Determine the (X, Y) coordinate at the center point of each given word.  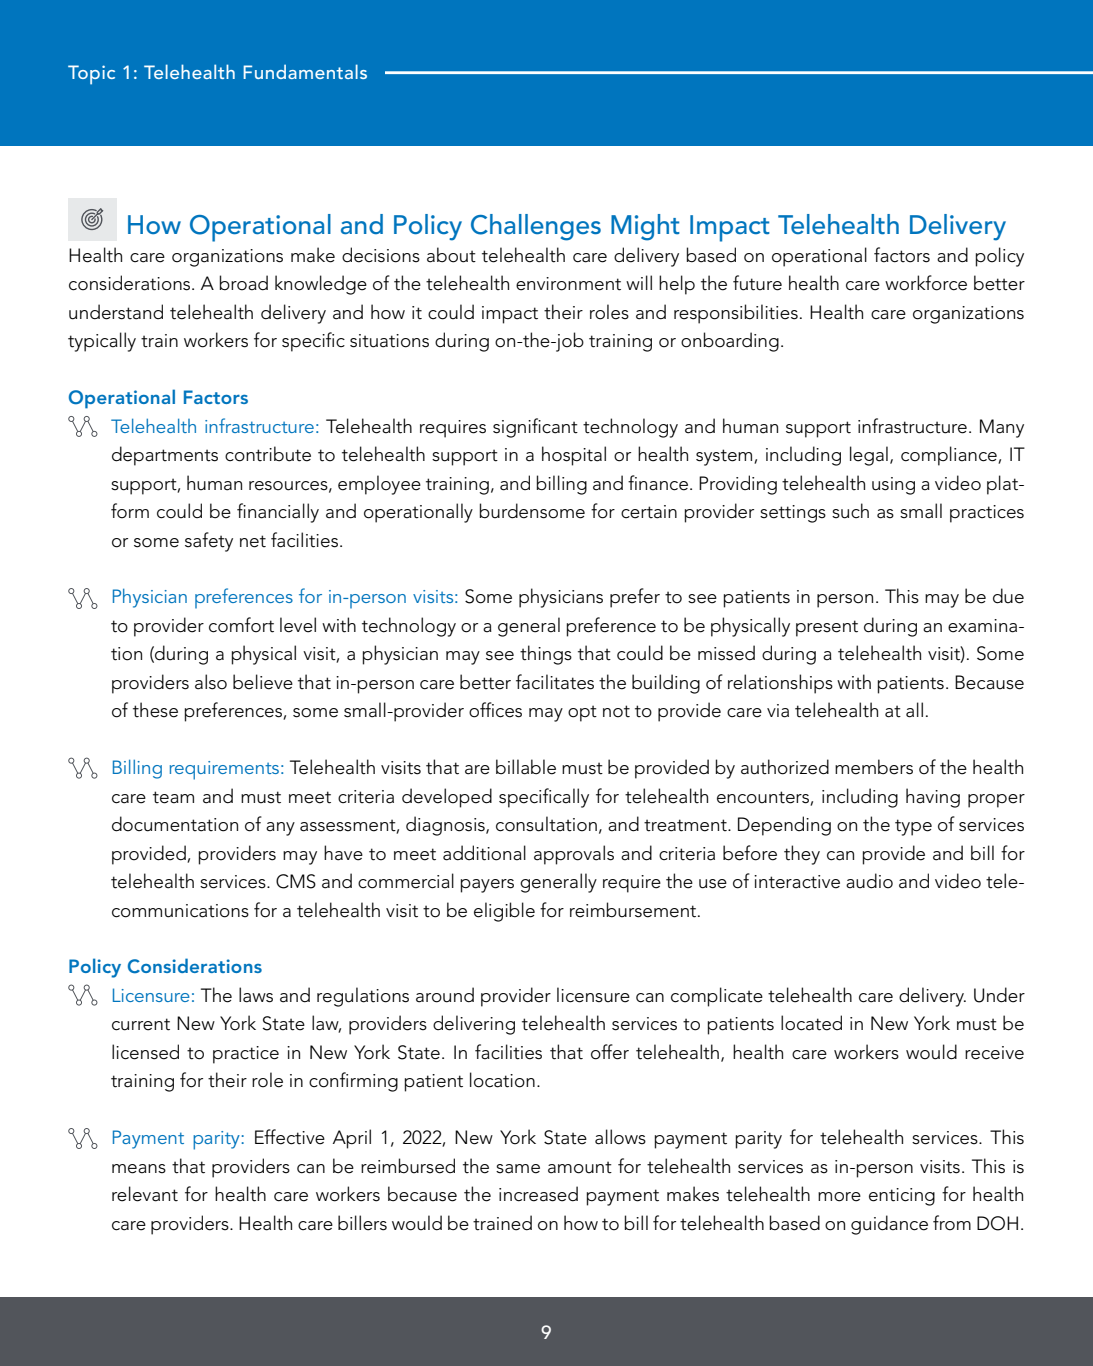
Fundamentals (305, 71)
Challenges (536, 227)
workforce (926, 283)
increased (538, 1194)
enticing (902, 1197)
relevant (145, 1194)
